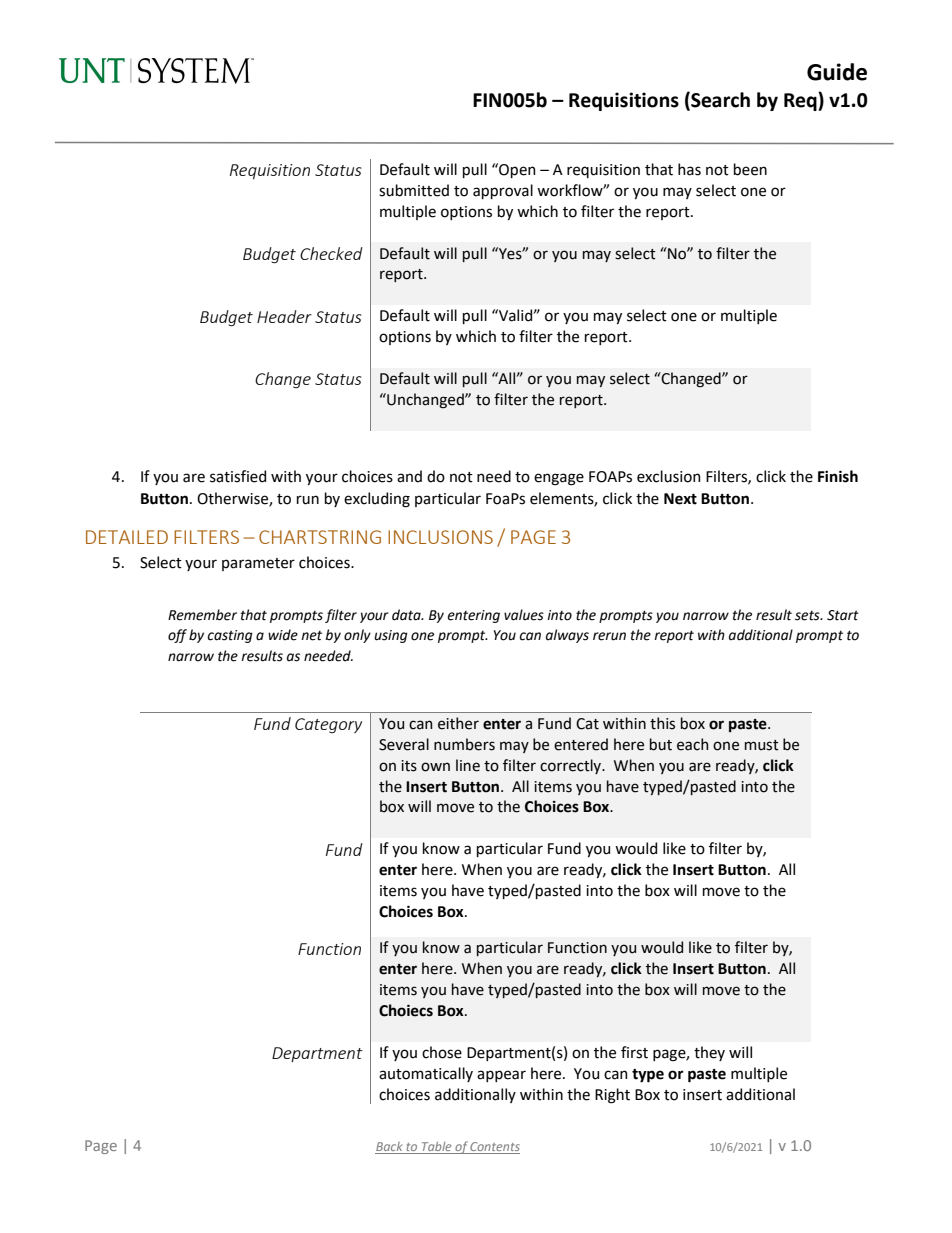  Describe the element at coordinates (328, 725) in the screenshot. I see `Category` at that location.
